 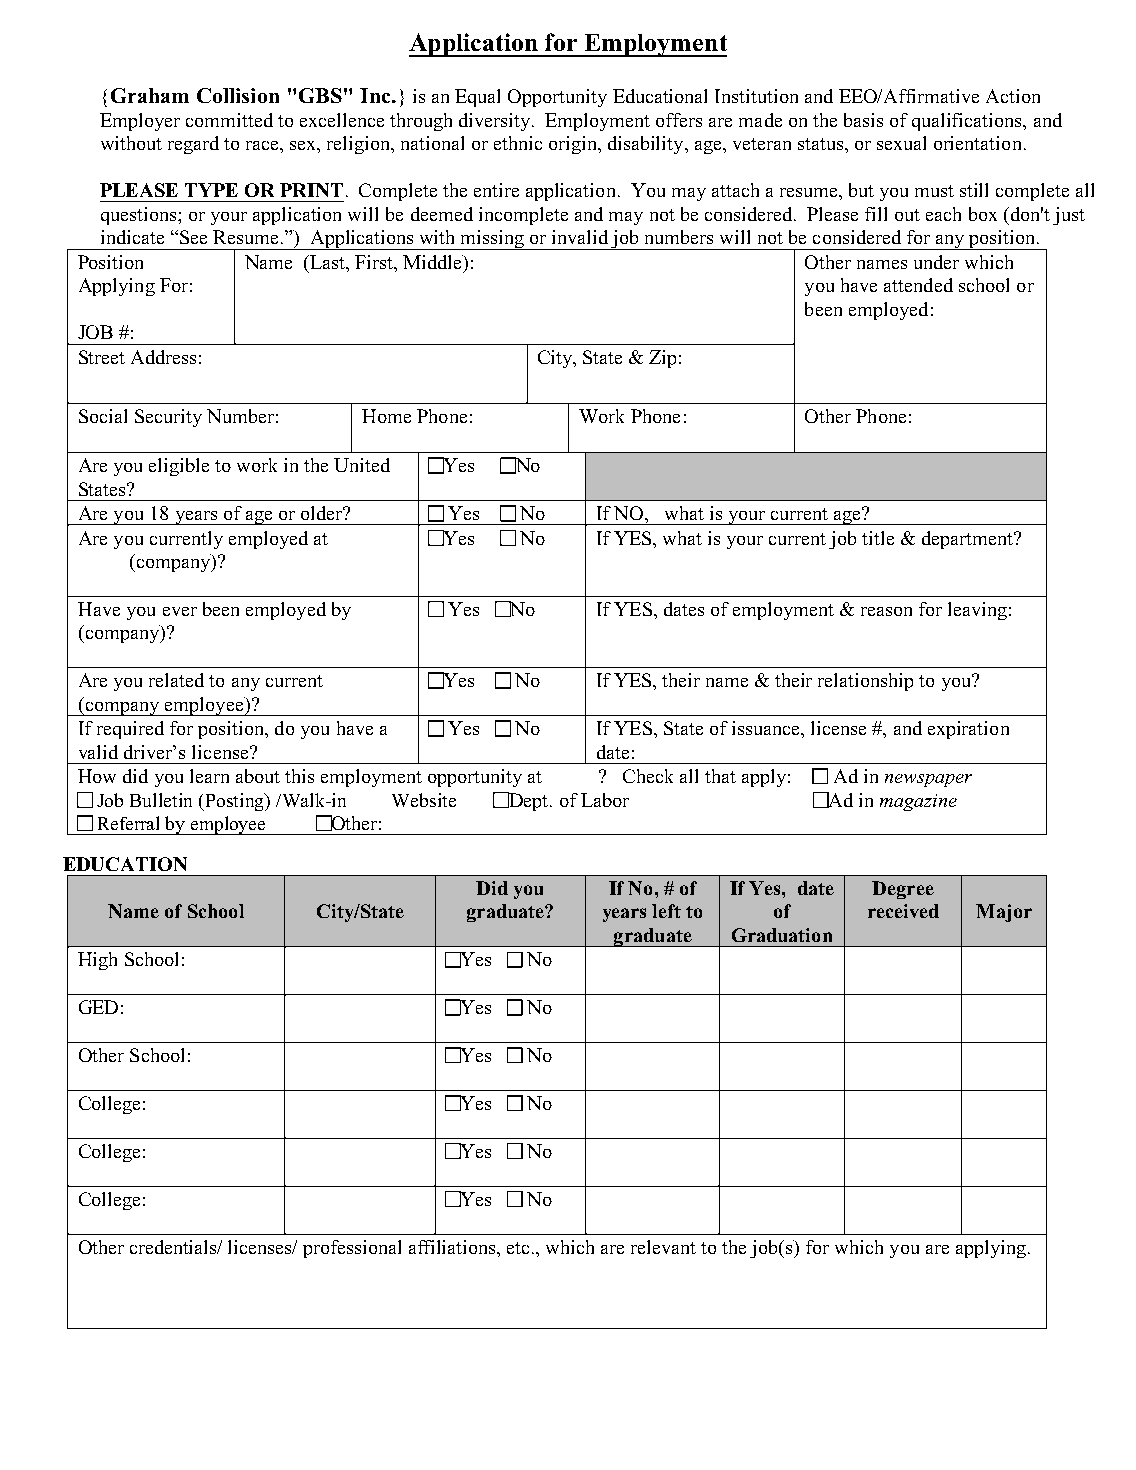 What do you see at coordinates (179, 467) in the screenshot?
I see `eligible` at bounding box center [179, 467].
